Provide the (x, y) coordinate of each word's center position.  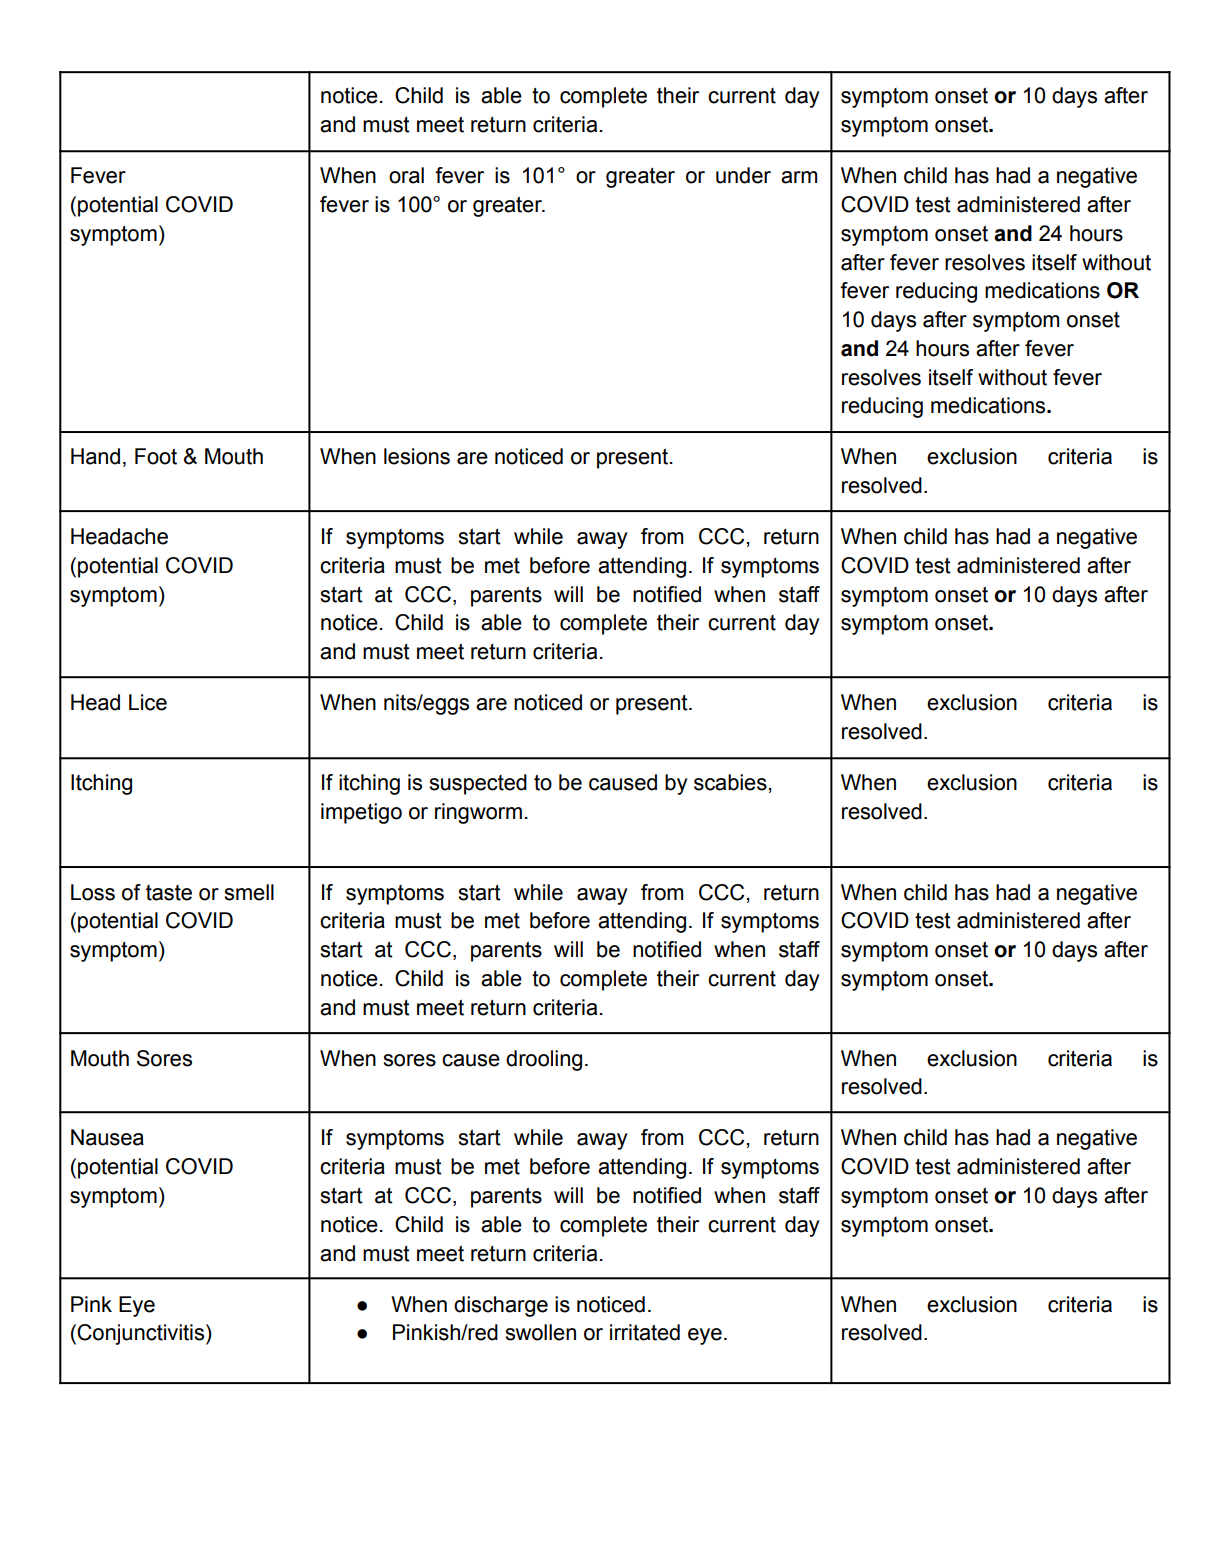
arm (799, 177)
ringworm (478, 813)
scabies (730, 782)
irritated (645, 1332)
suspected (478, 784)
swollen (540, 1332)
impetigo (361, 813)
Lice (148, 702)
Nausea (107, 1137)
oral (406, 175)
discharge (501, 1306)
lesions (417, 456)
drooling (544, 1060)
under (743, 175)
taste (169, 893)
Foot (156, 456)
